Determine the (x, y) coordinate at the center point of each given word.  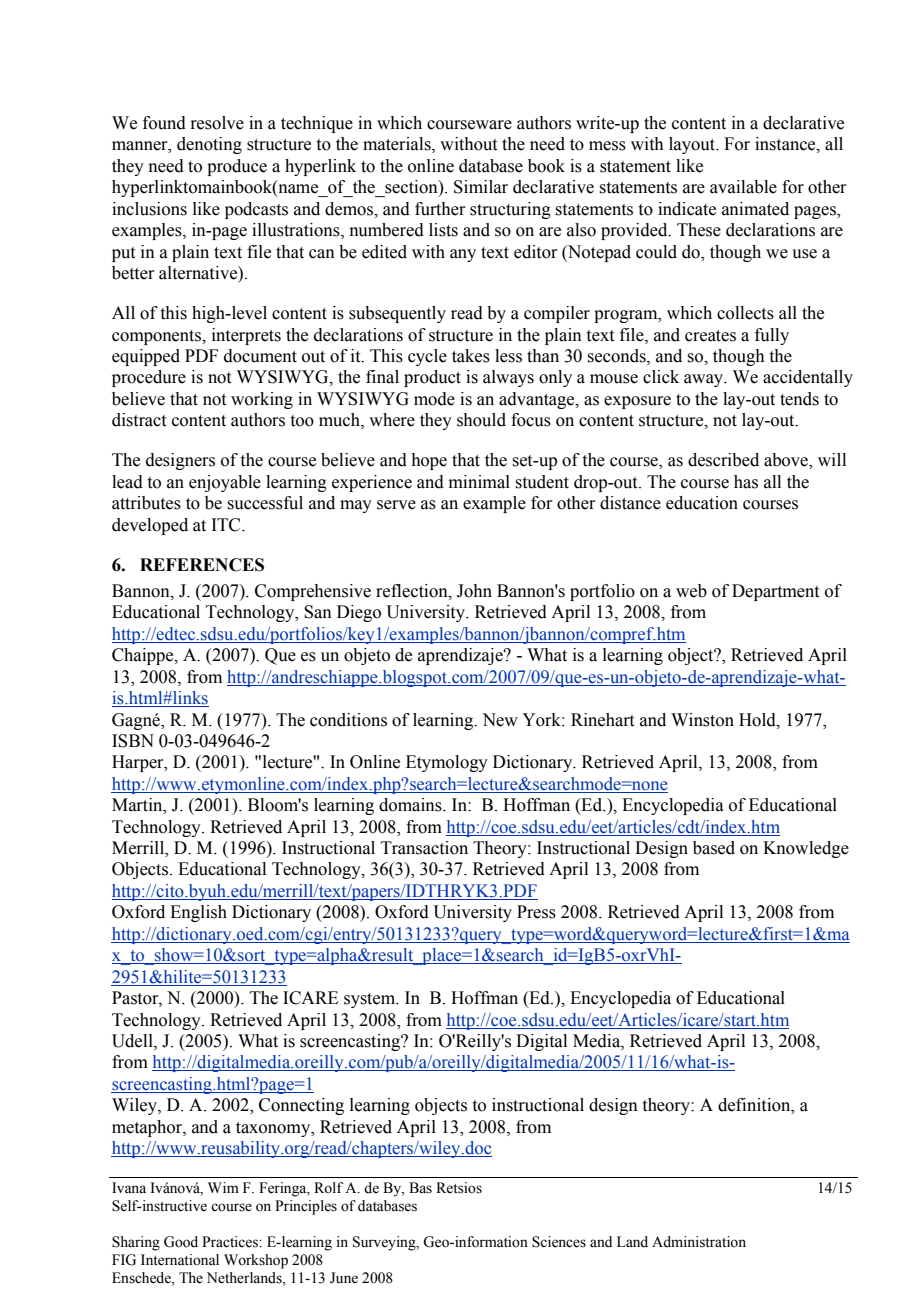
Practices (231, 1242)
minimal (479, 482)
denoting (209, 145)
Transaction (424, 848)
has (746, 482)
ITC (227, 525)
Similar (481, 187)
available (743, 187)
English (198, 913)
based (714, 848)
